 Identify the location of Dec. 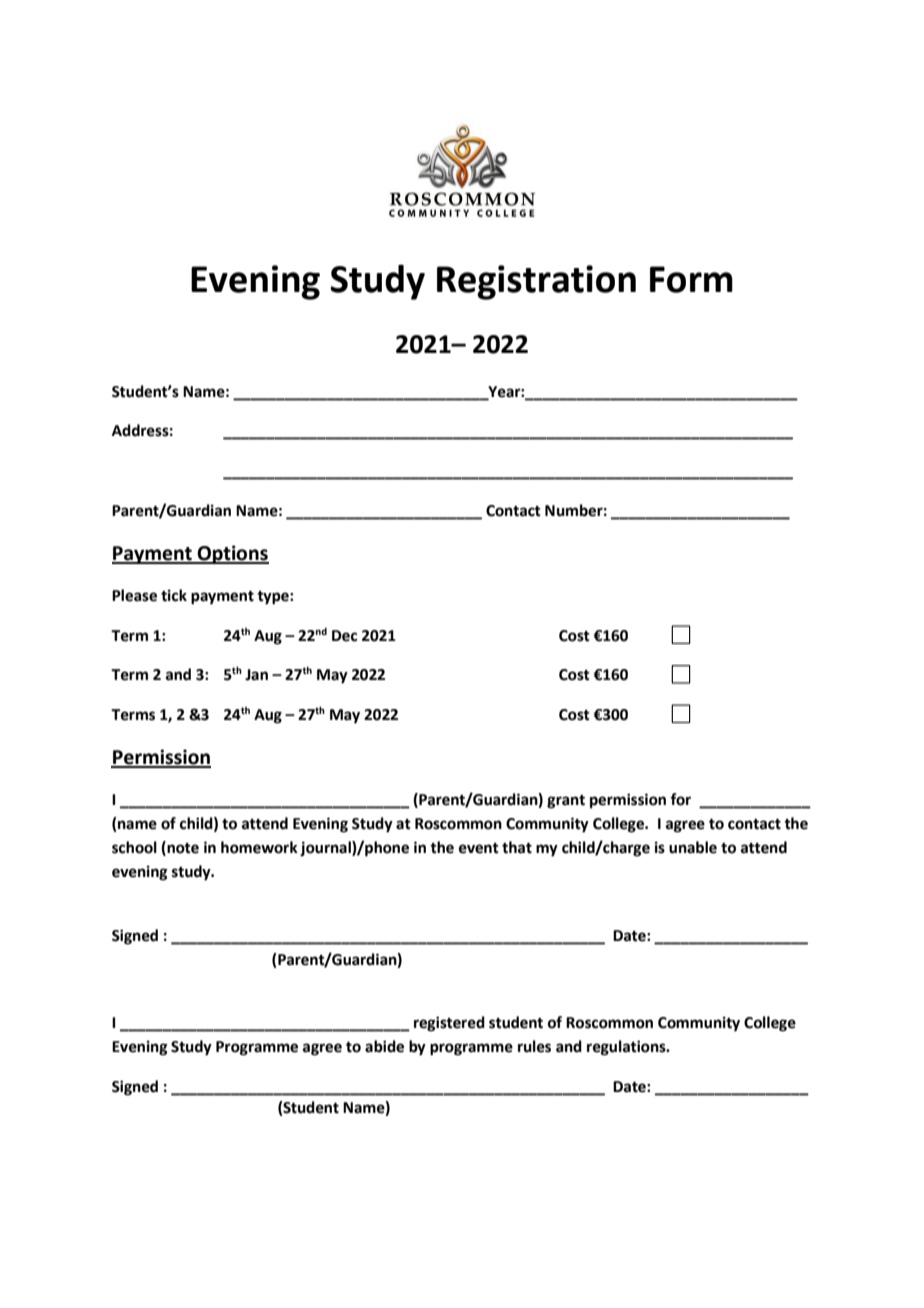
(344, 636).
